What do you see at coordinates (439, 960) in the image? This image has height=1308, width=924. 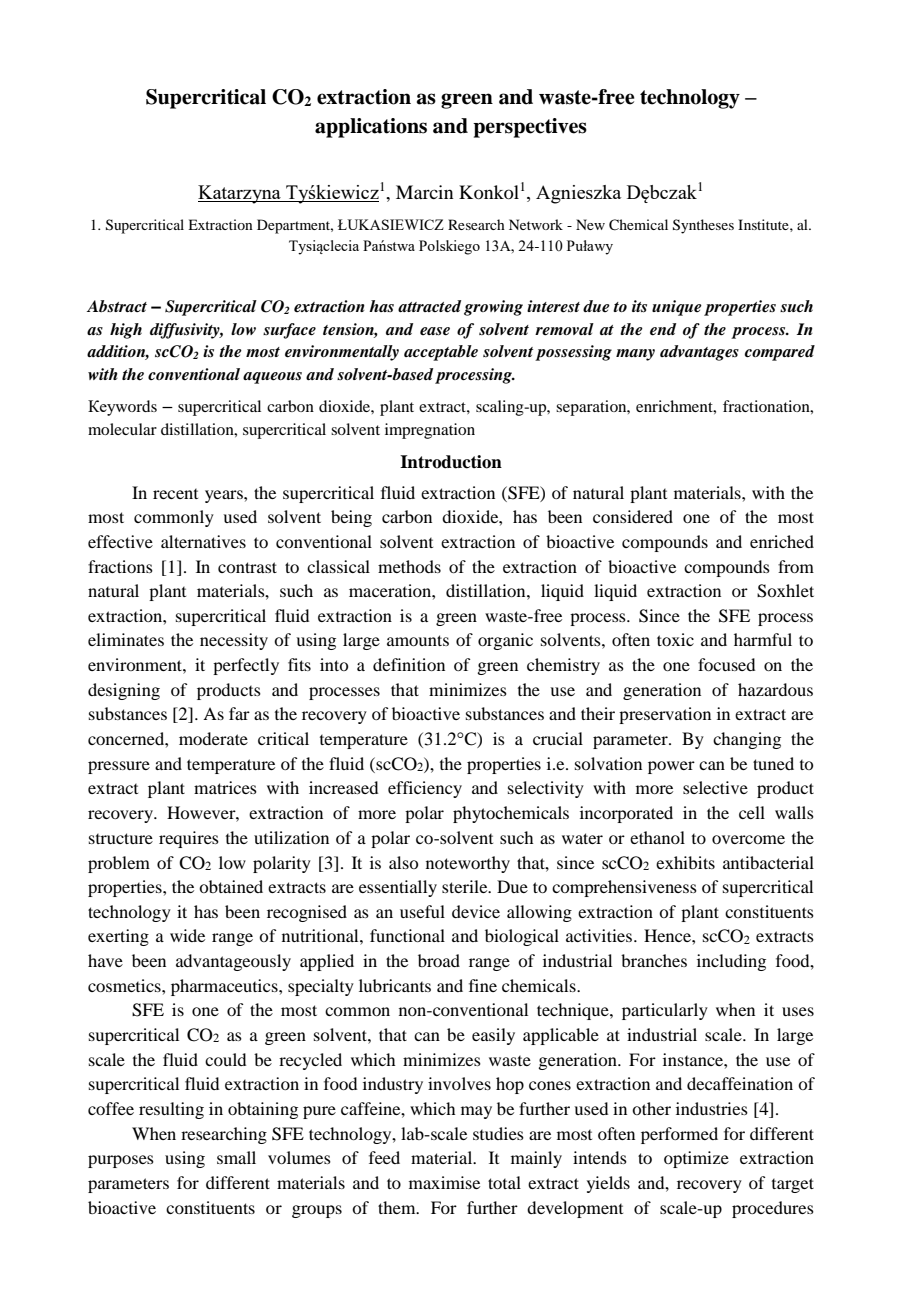 I see `broad` at bounding box center [439, 960].
